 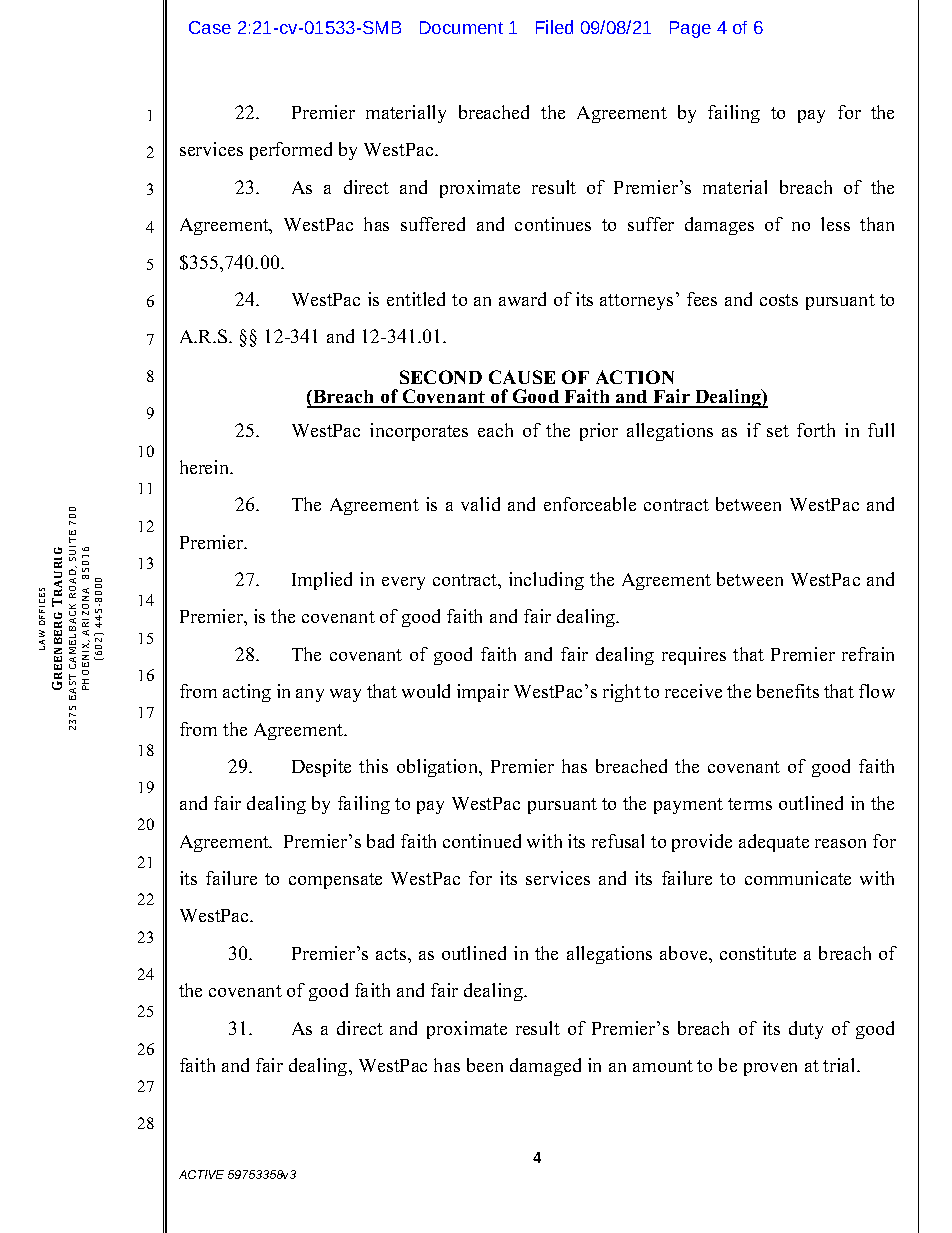 I want to click on forth, so click(x=816, y=430).
